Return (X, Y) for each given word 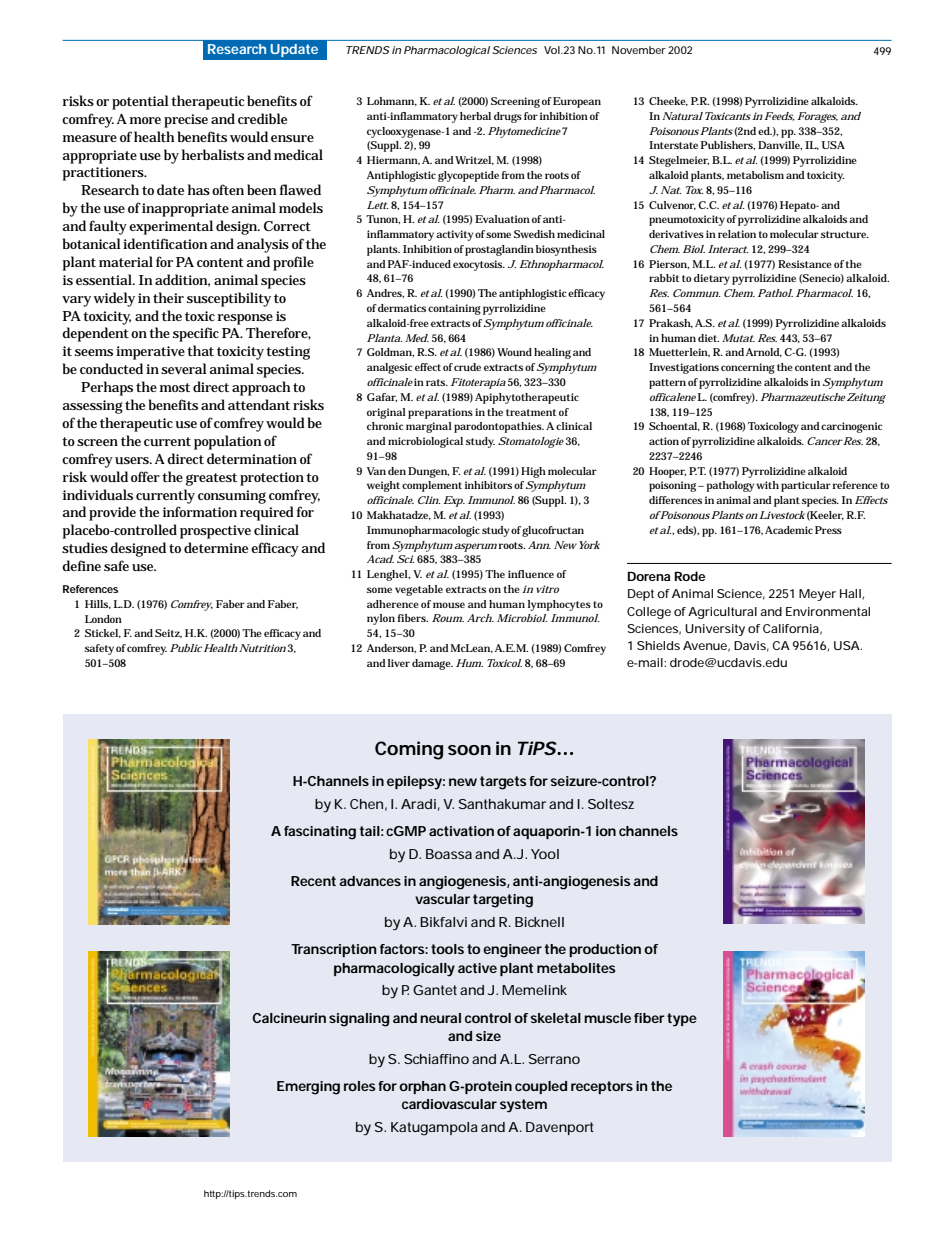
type (682, 1020)
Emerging (308, 1088)
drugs (508, 117)
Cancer (825, 441)
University (715, 630)
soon (469, 750)
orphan (422, 1087)
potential (140, 102)
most (175, 387)
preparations (440, 413)
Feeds (779, 116)
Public (186, 648)
